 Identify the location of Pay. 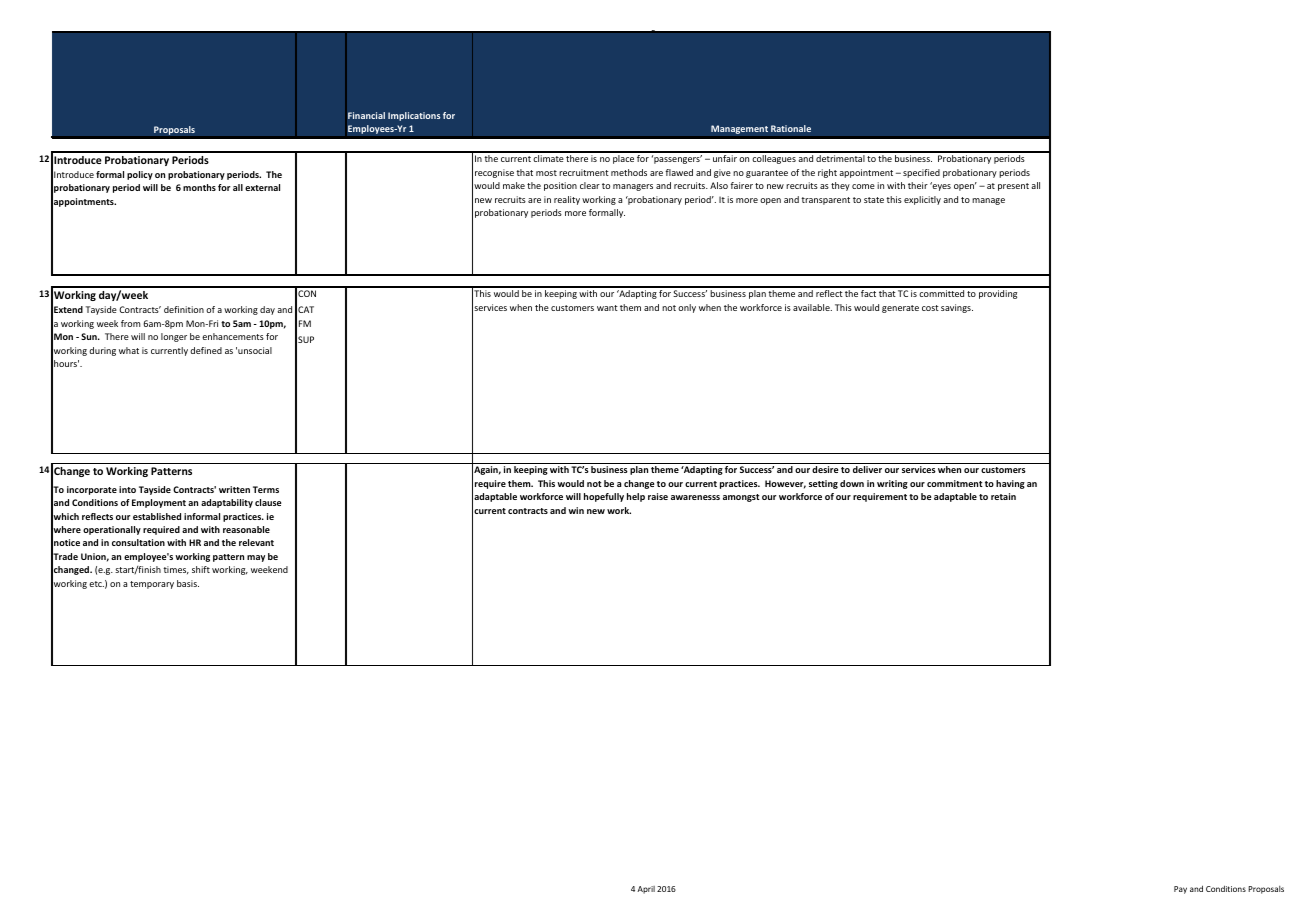
(1180, 890).
